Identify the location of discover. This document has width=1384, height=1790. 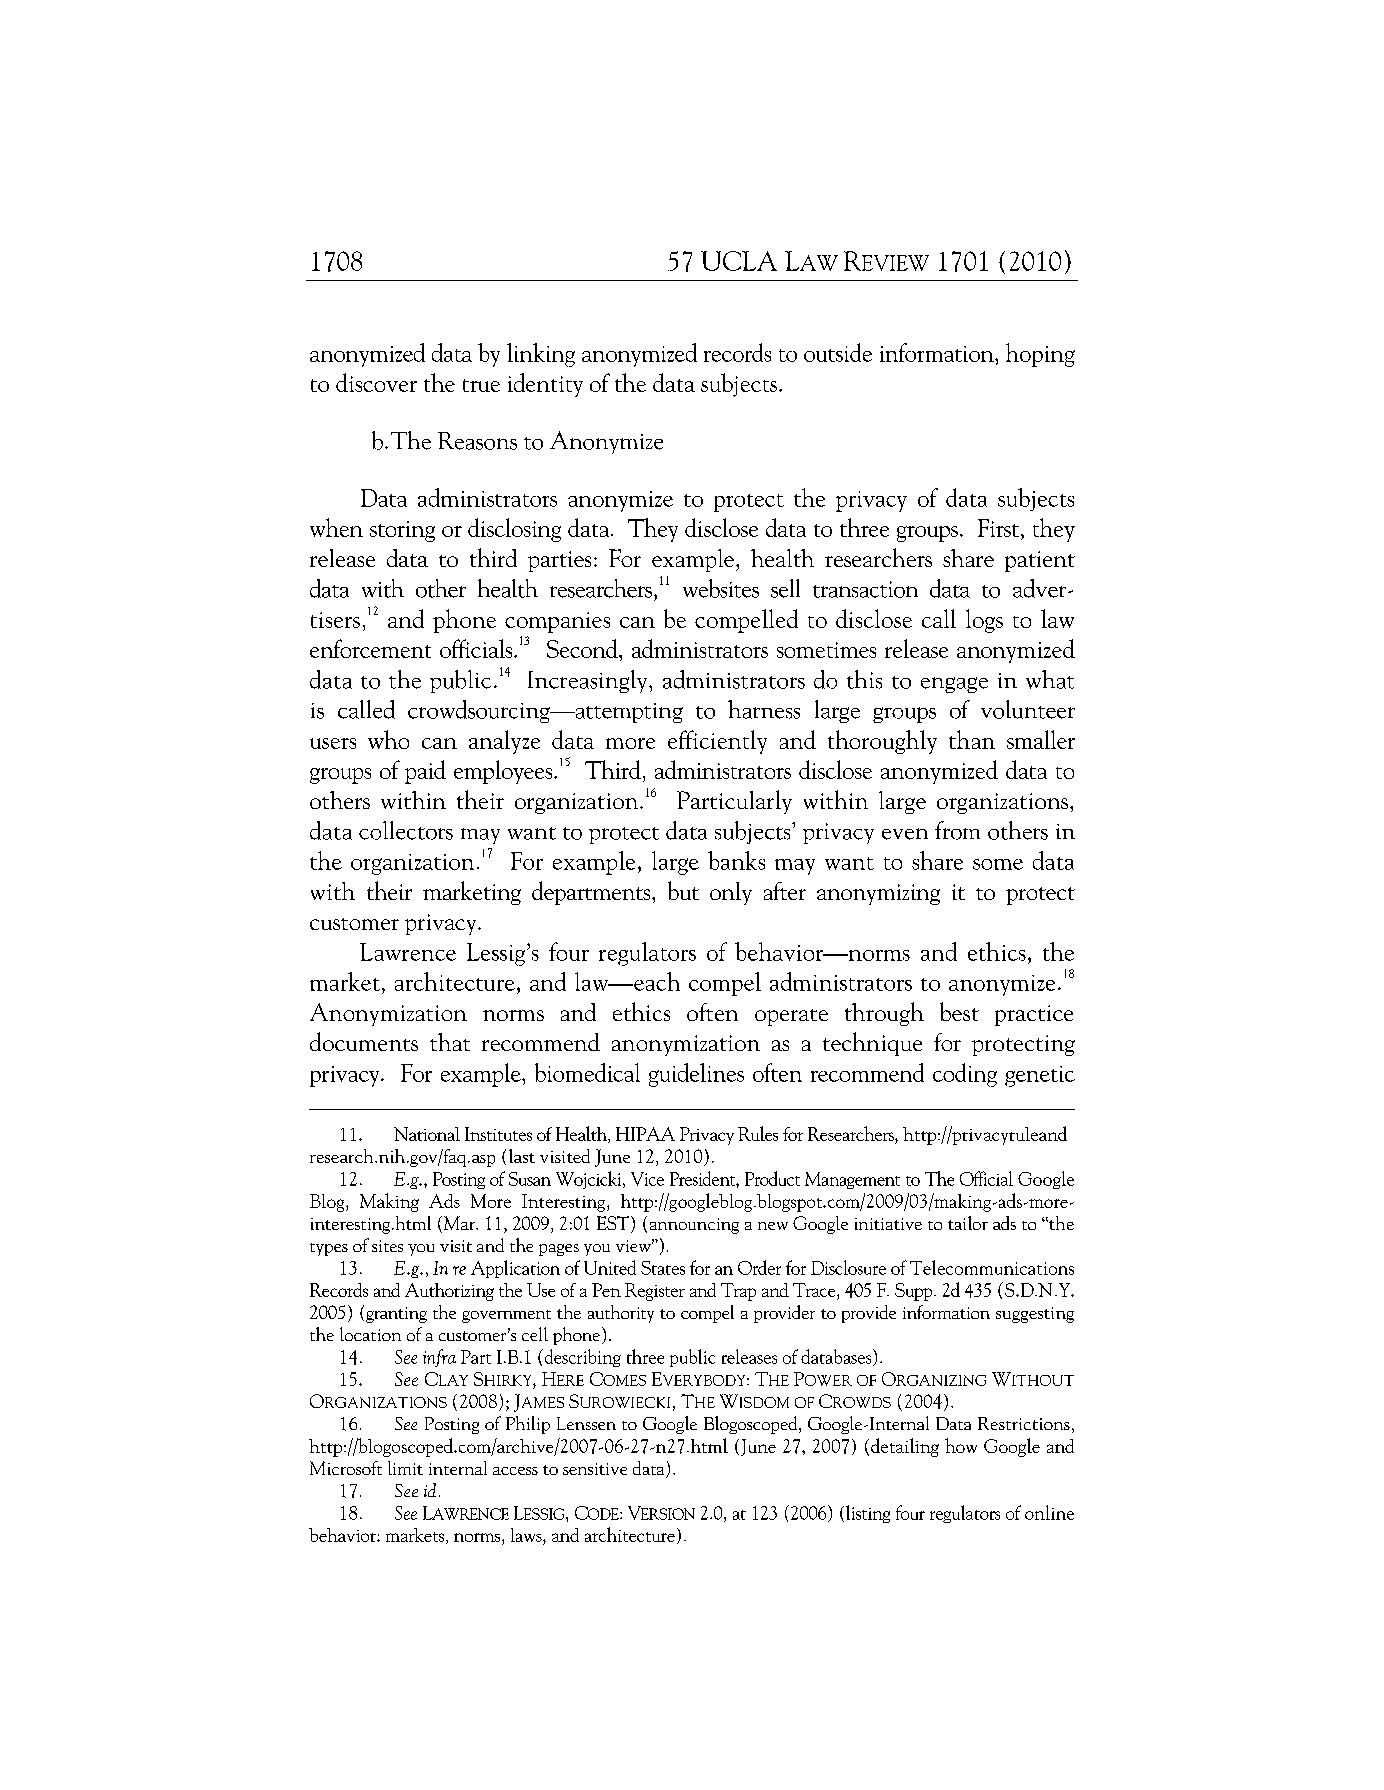
(376, 382).
